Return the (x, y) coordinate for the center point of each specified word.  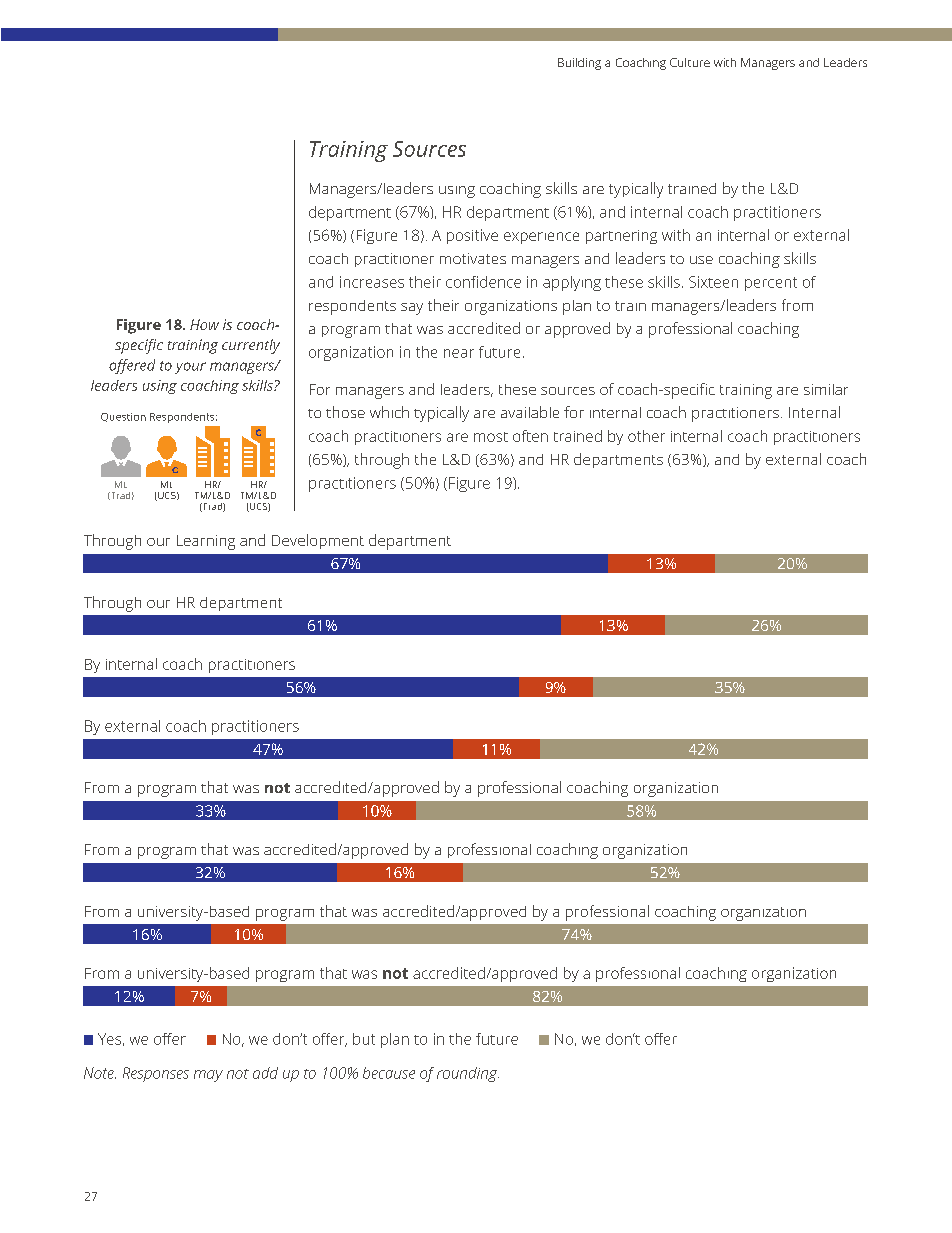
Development (318, 541)
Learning (206, 542)
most (491, 437)
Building (579, 64)
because (389, 1073)
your (190, 368)
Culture (690, 62)
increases (372, 282)
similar (826, 389)
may (208, 1076)
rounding (468, 1074)
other (646, 436)
